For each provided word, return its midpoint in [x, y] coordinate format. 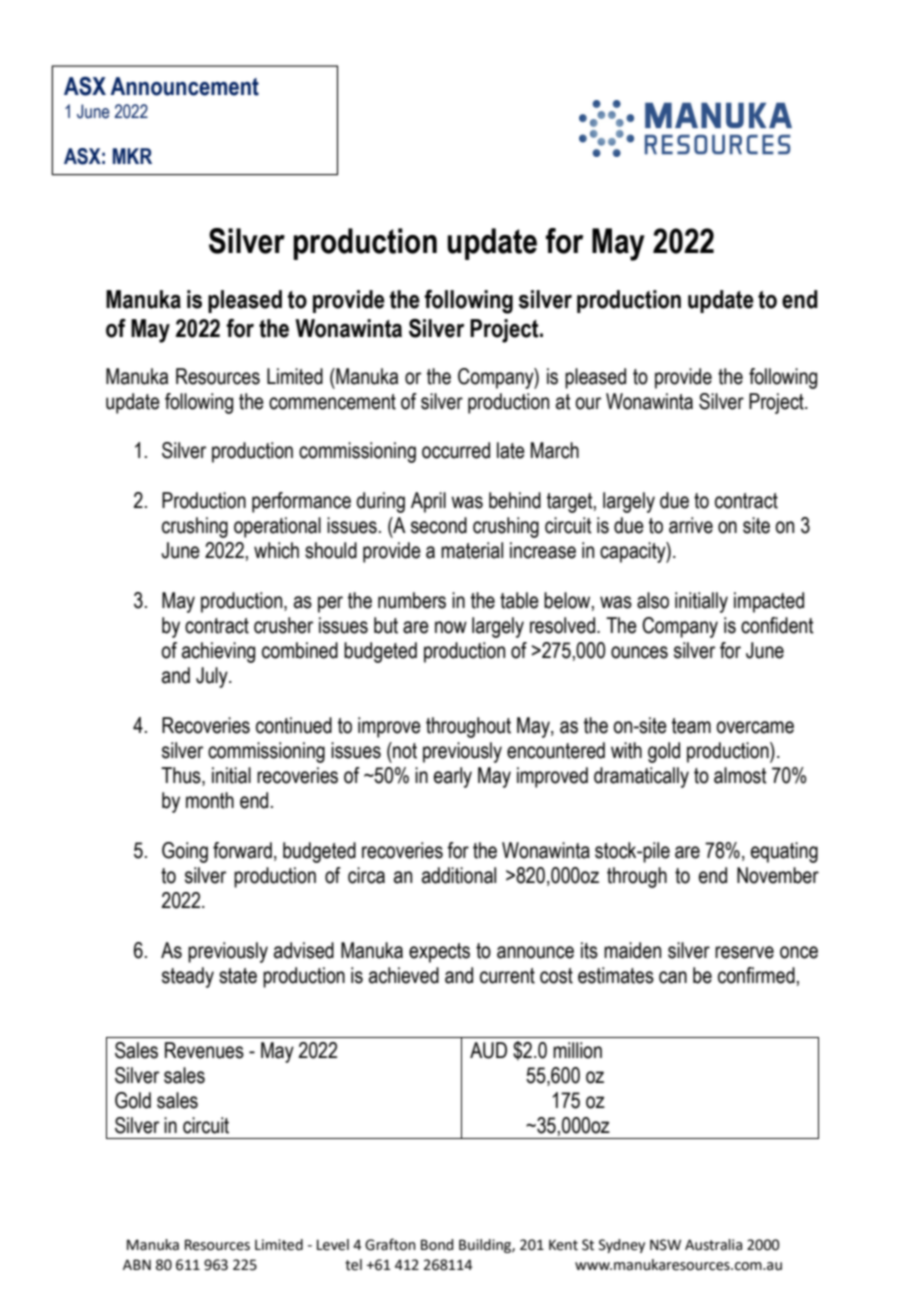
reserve [744, 952]
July [213, 677]
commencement [332, 402]
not [404, 750]
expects [439, 953]
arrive [691, 525]
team [691, 726]
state [238, 976]
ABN [137, 1264]
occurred [456, 450]
